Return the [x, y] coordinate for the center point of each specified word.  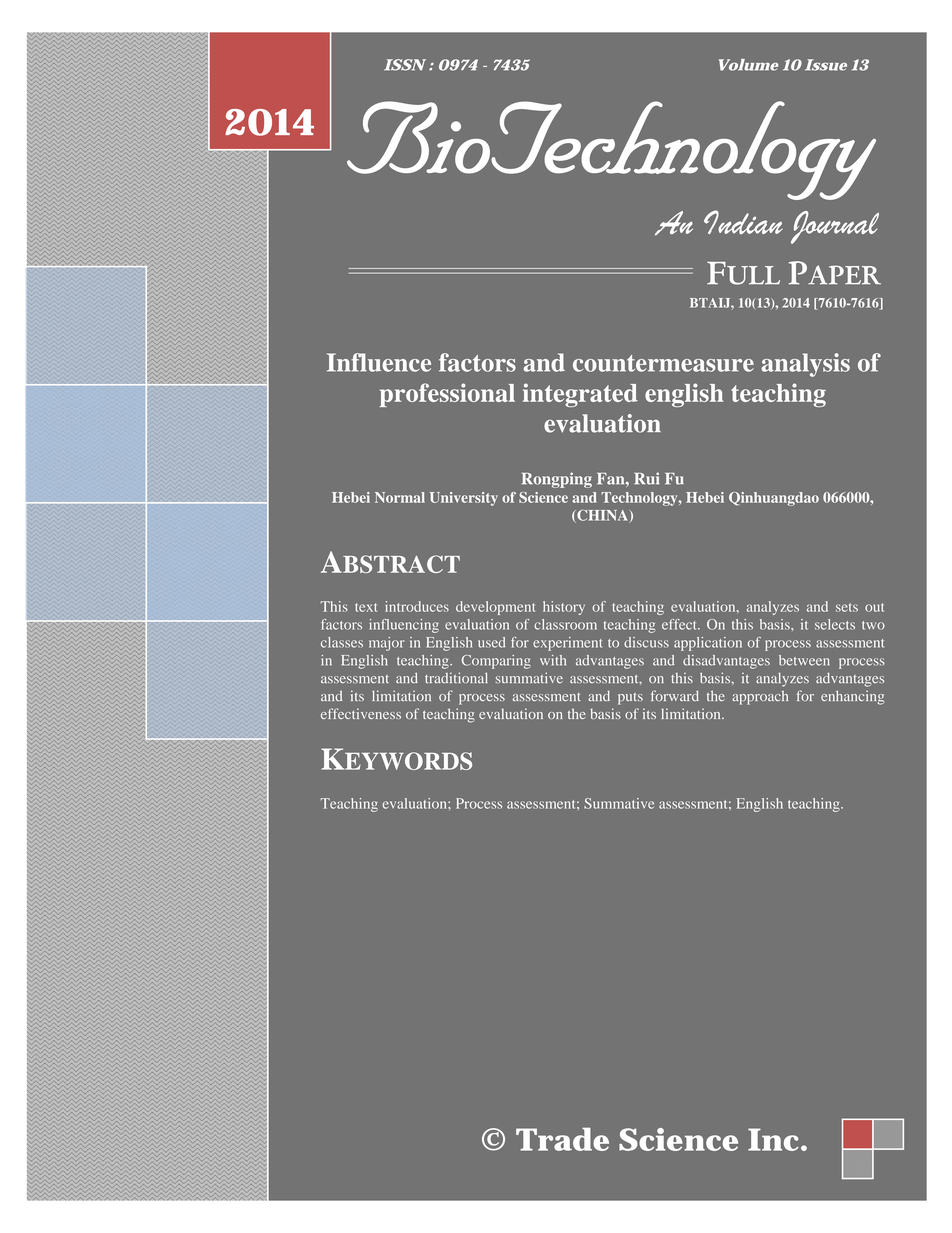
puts [630, 699]
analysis [805, 365]
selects [835, 624]
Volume [748, 65]
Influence [379, 362]
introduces [417, 606]
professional [447, 395]
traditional [456, 678]
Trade [562, 1139]
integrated [580, 395]
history [564, 608]
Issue [826, 65]
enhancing [852, 697]
